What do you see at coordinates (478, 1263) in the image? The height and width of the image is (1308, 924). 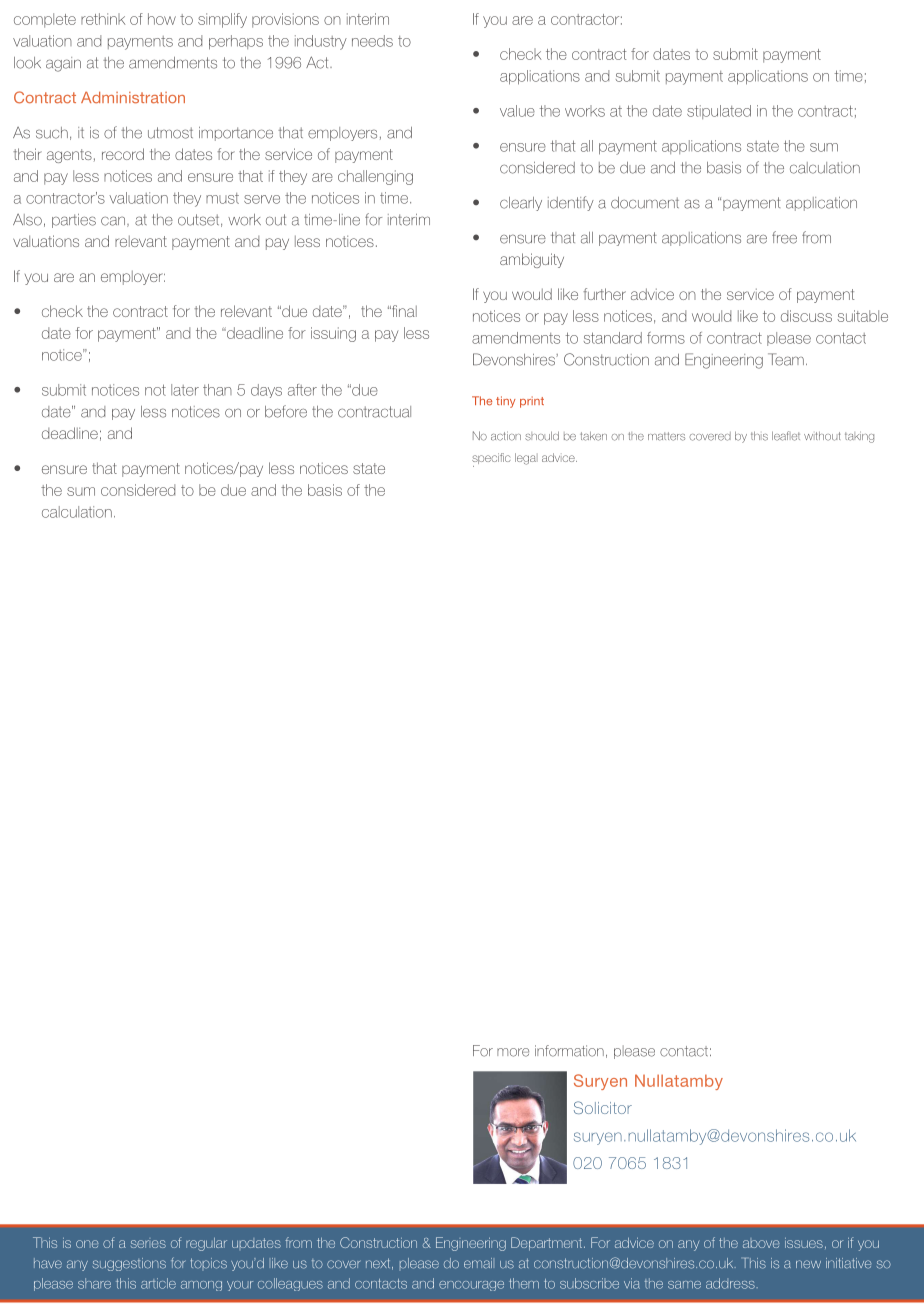 I see `email` at bounding box center [478, 1263].
